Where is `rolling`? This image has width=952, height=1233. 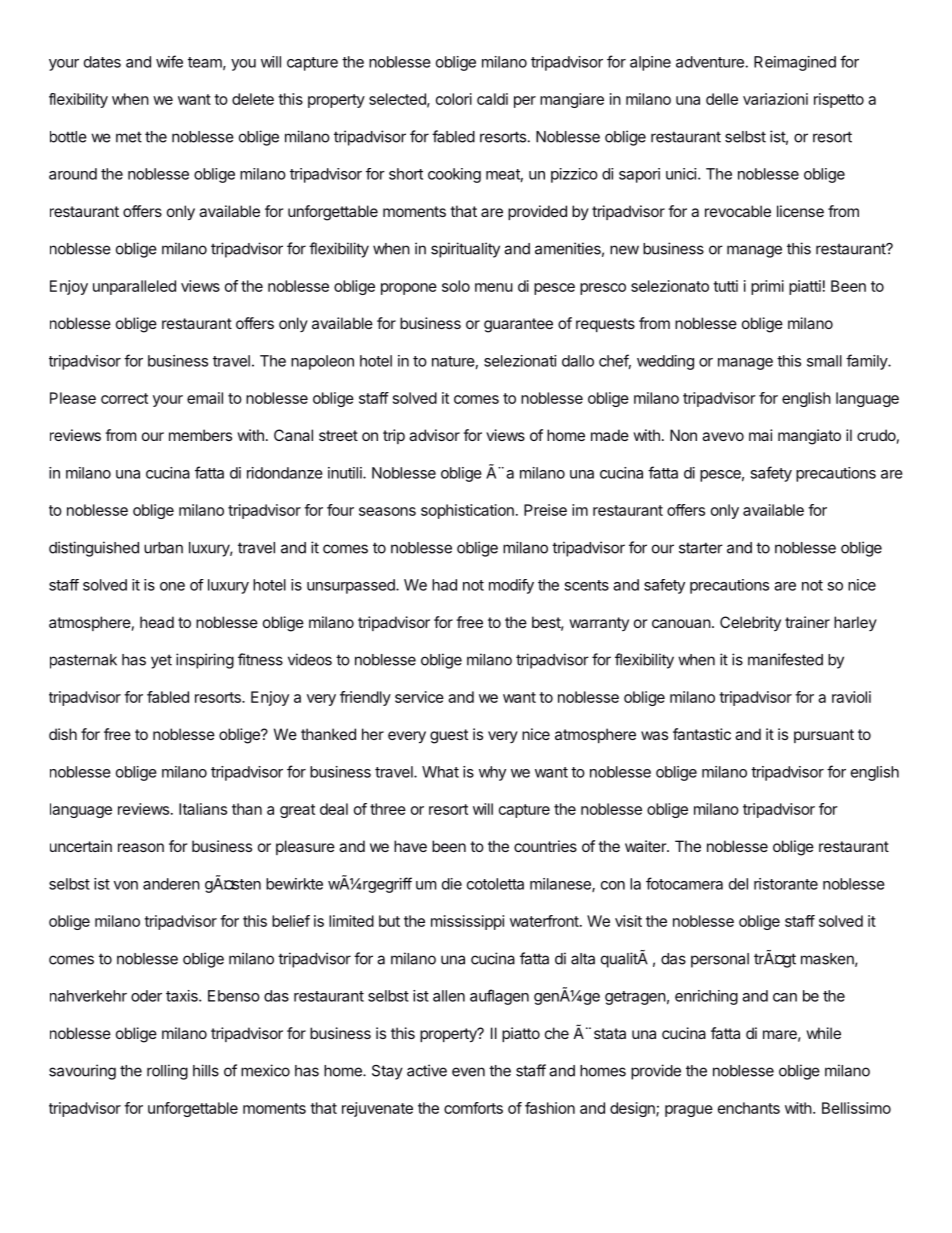
rolling is located at coordinates (167, 1072).
